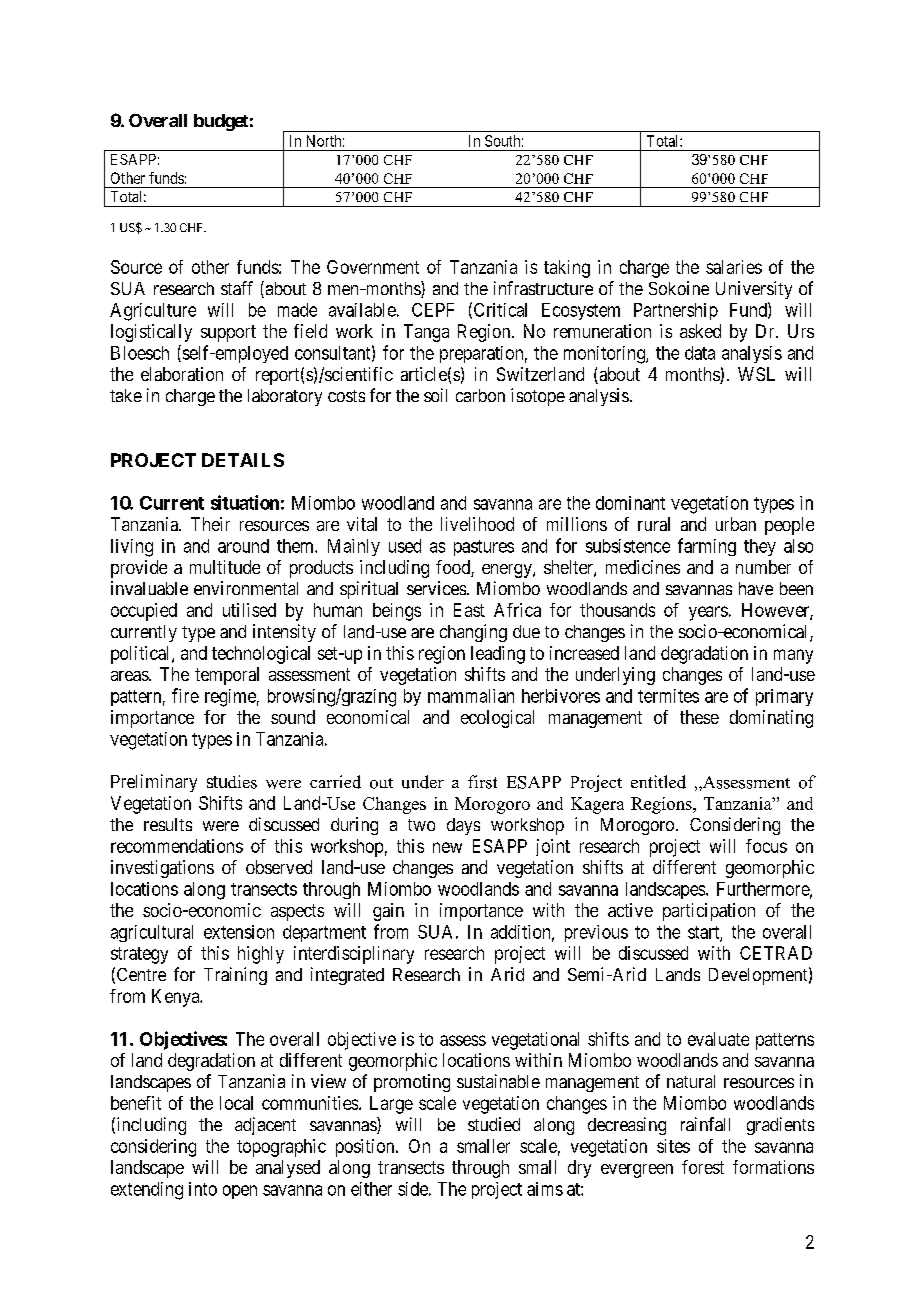 Image resolution: width=924 pixels, height=1308 pixels. Describe the element at coordinates (699, 717) in the screenshot. I see `these` at that location.
